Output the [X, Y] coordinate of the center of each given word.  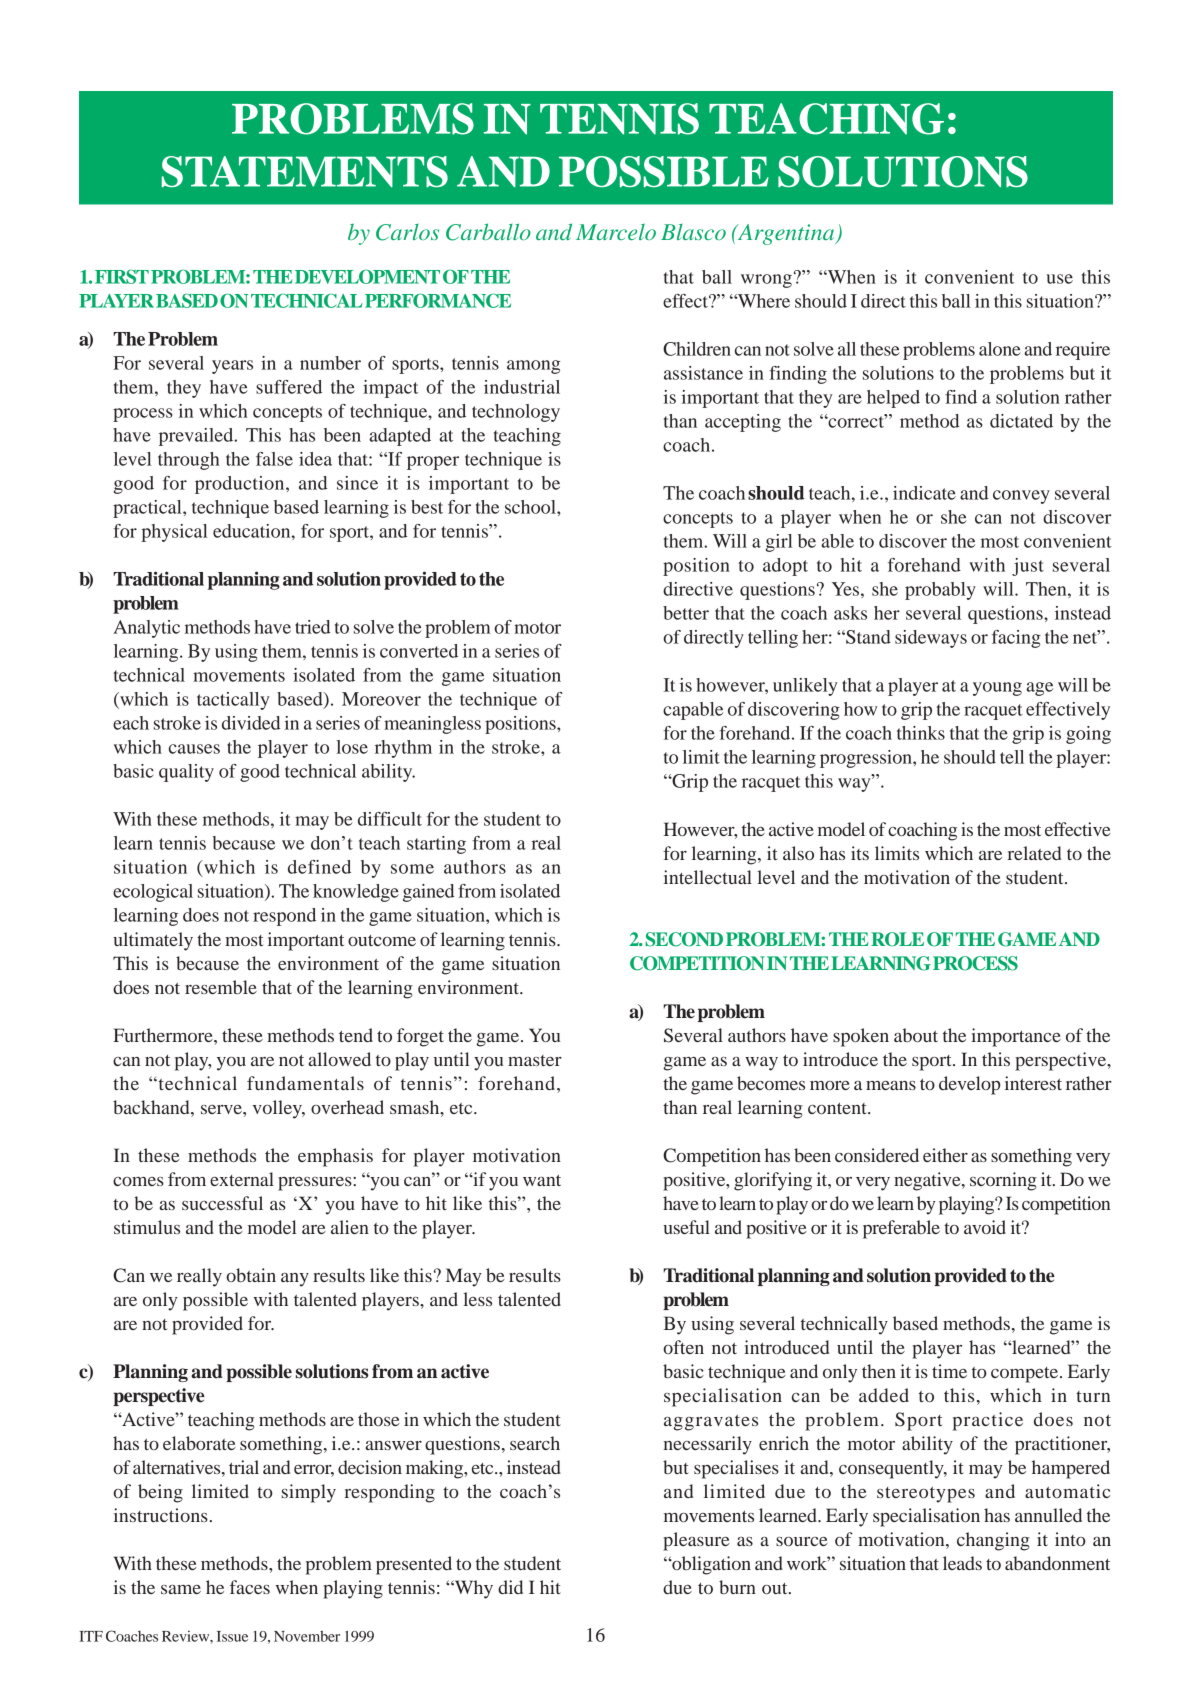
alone [1000, 349]
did [510, 1587]
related [1034, 853]
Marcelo [616, 232]
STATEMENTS [305, 171]
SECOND [684, 939]
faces [250, 1587]
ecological [153, 893]
